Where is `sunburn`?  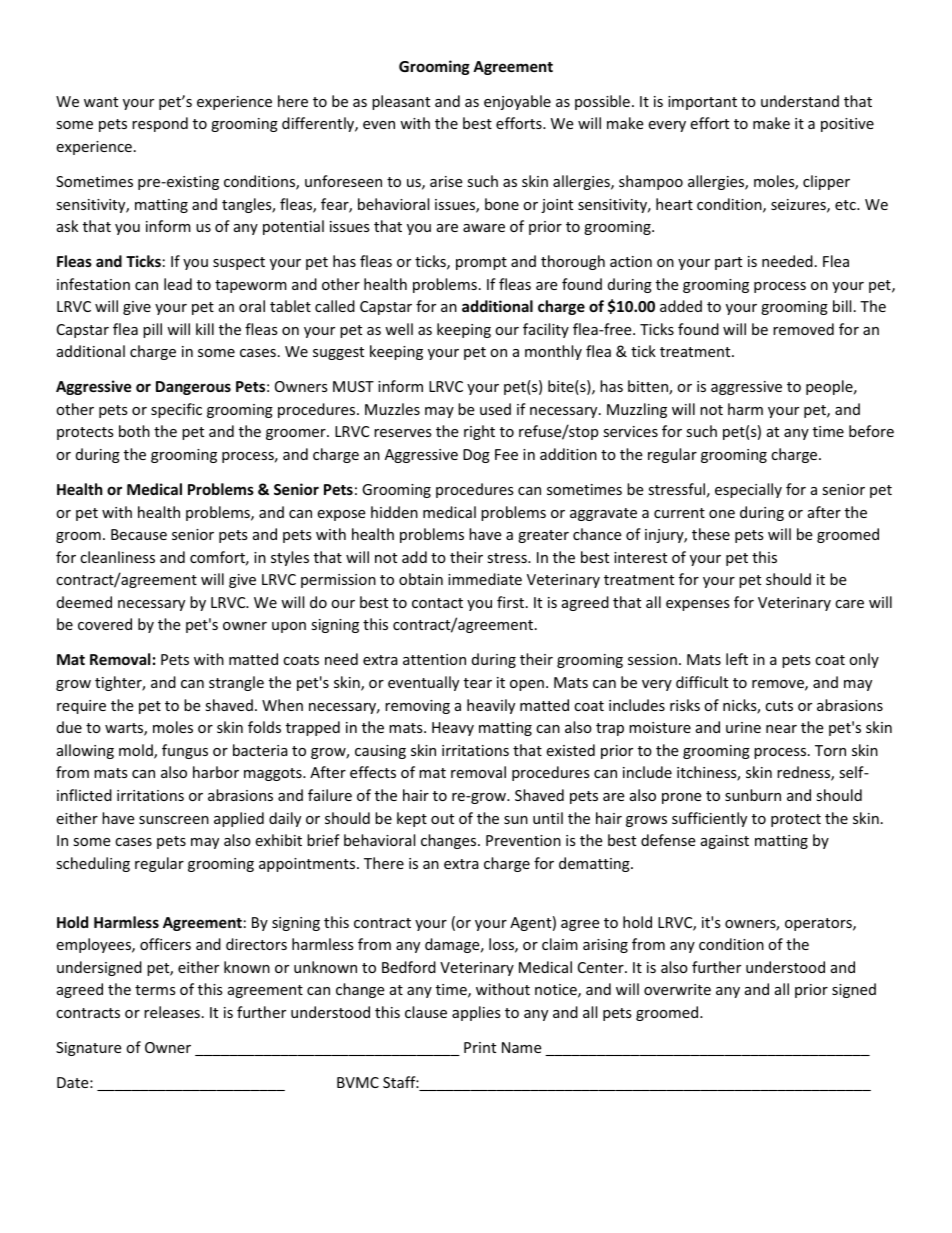 sunburn is located at coordinates (753, 795).
